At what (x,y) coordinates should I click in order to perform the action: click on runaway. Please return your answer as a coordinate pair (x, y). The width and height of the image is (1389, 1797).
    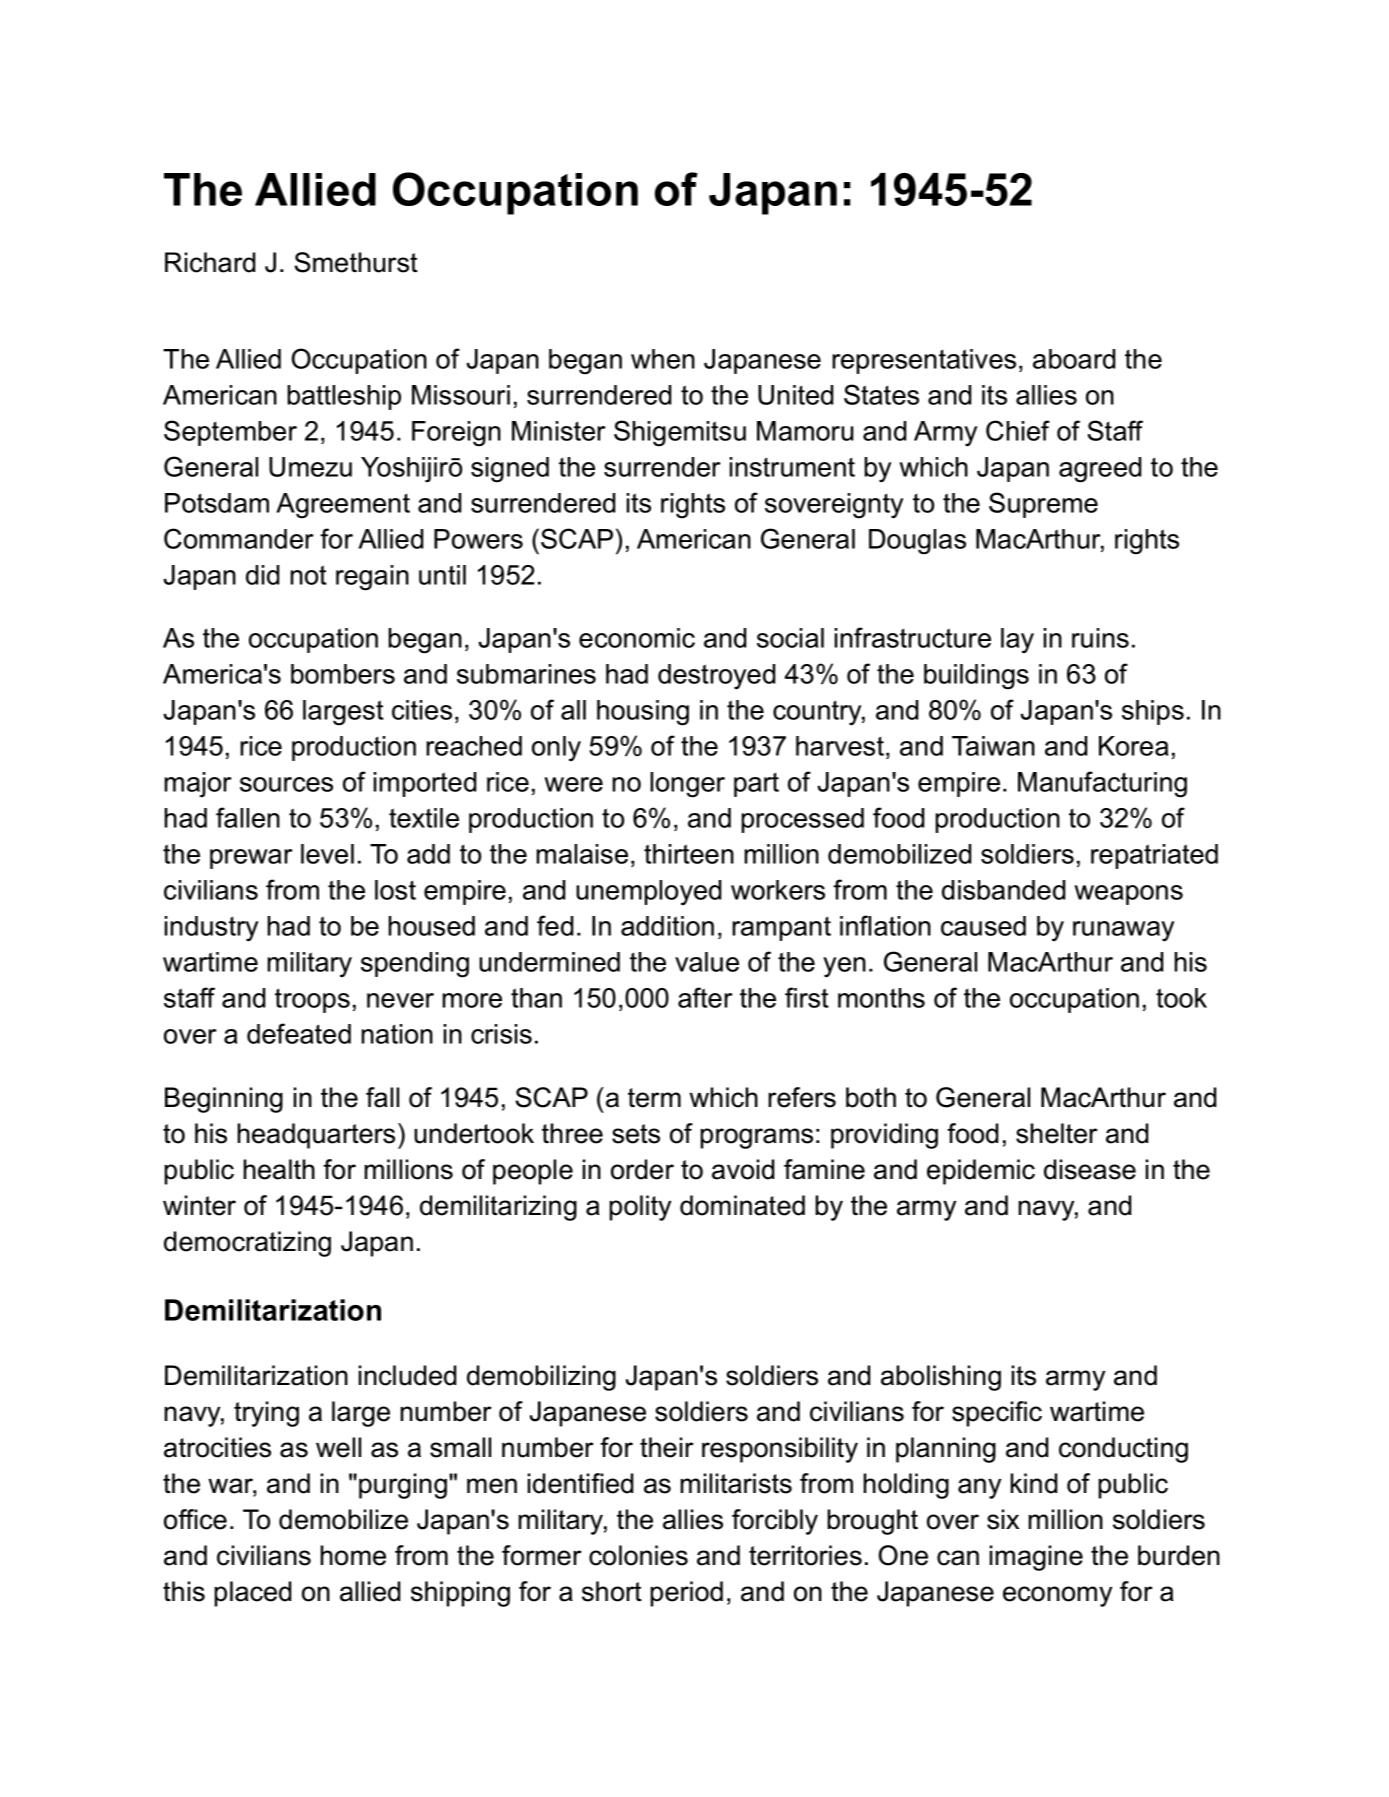
    Looking at the image, I should click on (1123, 931).
